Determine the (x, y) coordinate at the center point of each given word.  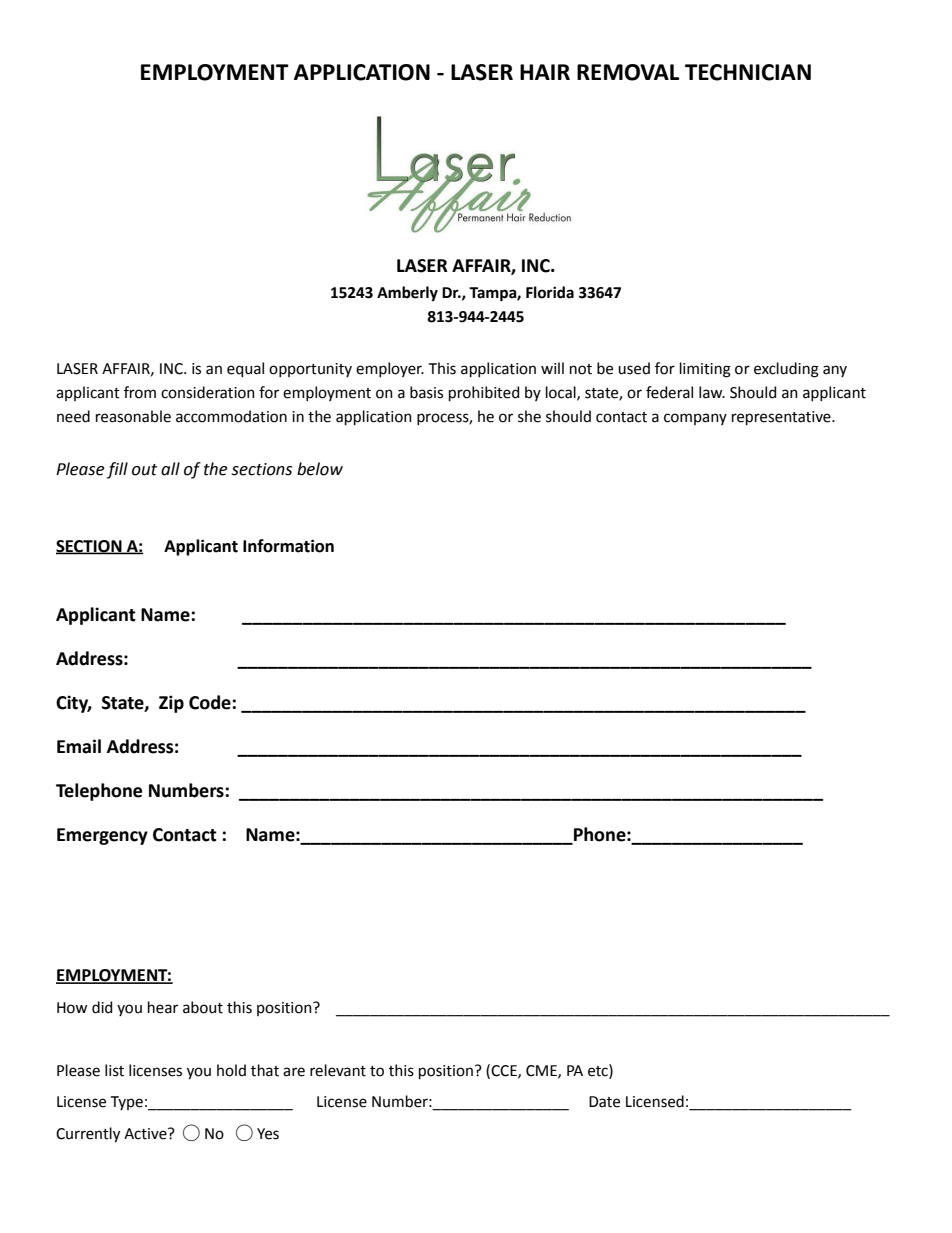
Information (288, 546)
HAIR (545, 72)
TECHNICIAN (748, 72)
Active (146, 1134)
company (695, 419)
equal (245, 369)
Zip (171, 704)
